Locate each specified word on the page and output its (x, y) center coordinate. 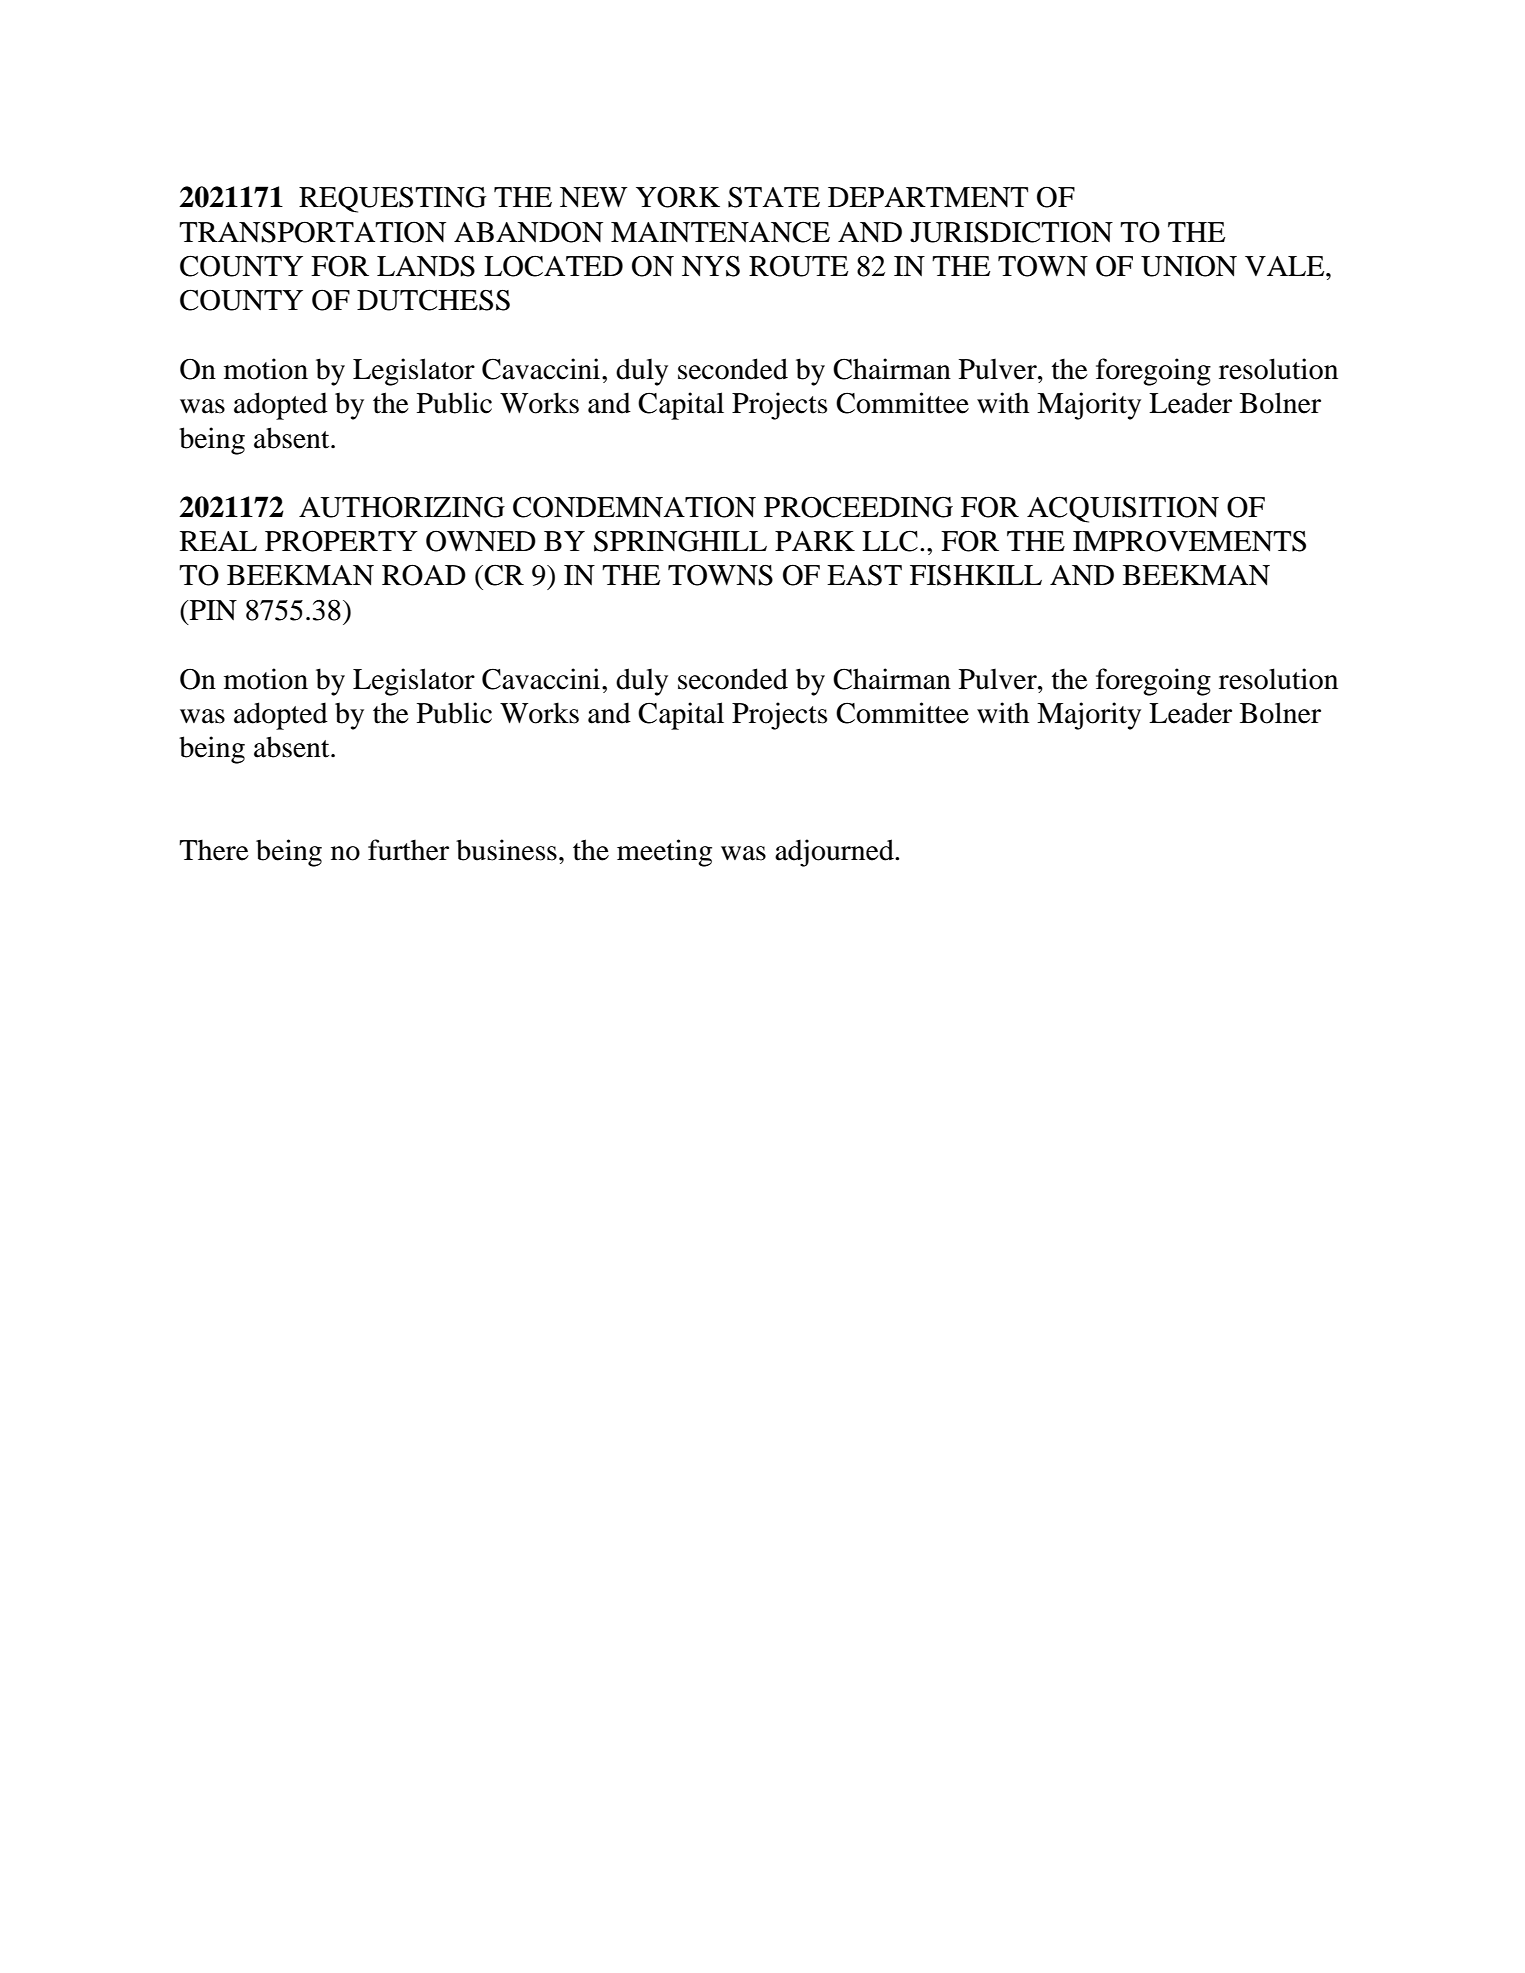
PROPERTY (341, 541)
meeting (664, 853)
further (408, 850)
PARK (815, 541)
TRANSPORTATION (312, 232)
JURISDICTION (1011, 232)
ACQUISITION (1123, 509)
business (506, 850)
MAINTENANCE (720, 232)
